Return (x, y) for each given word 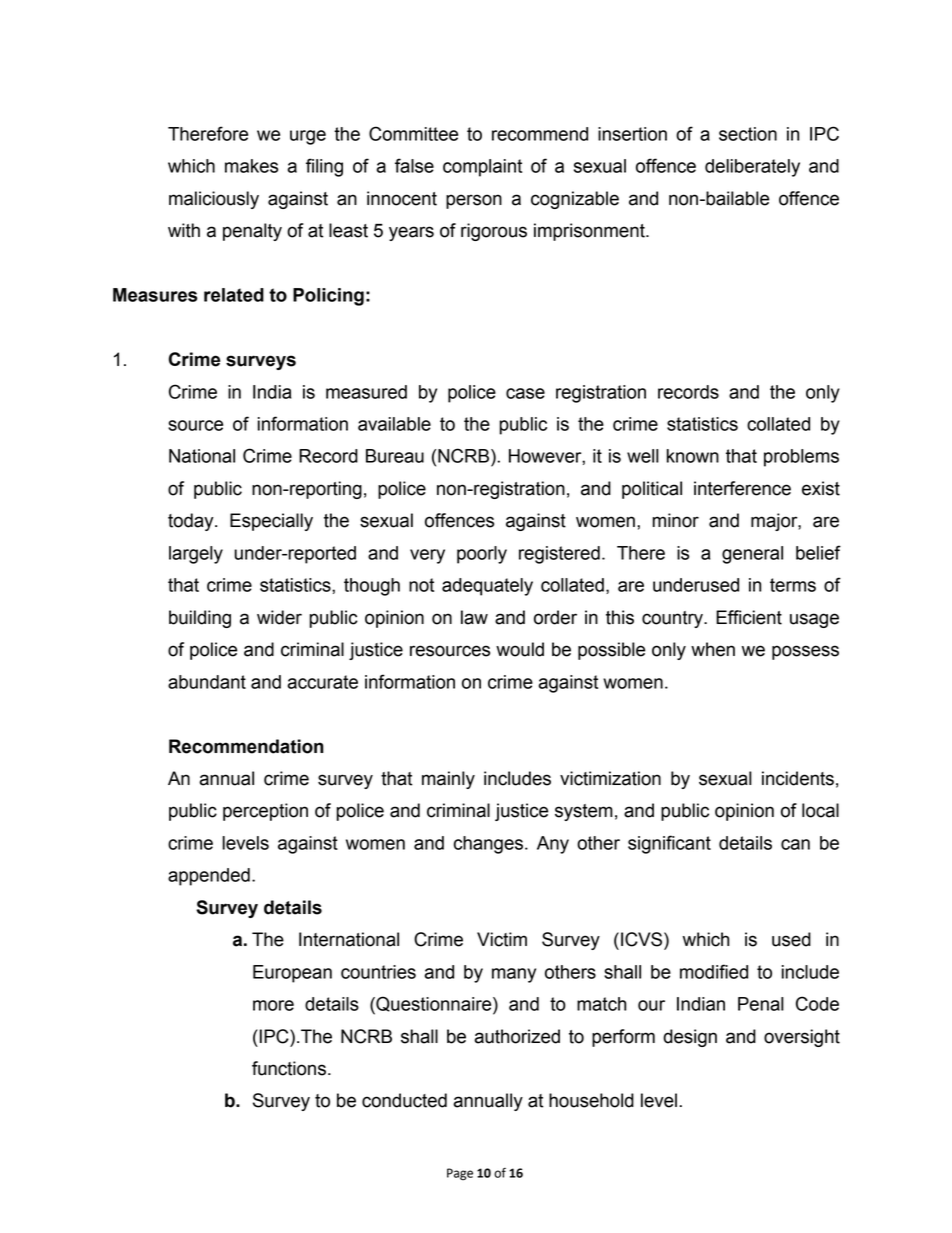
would (520, 649)
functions (289, 1068)
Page (460, 1174)
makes (251, 166)
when (713, 649)
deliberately (752, 168)
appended (209, 877)
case (525, 393)
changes (488, 845)
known (693, 456)
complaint (482, 168)
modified (714, 971)
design (690, 1038)
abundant (207, 682)
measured (366, 392)
